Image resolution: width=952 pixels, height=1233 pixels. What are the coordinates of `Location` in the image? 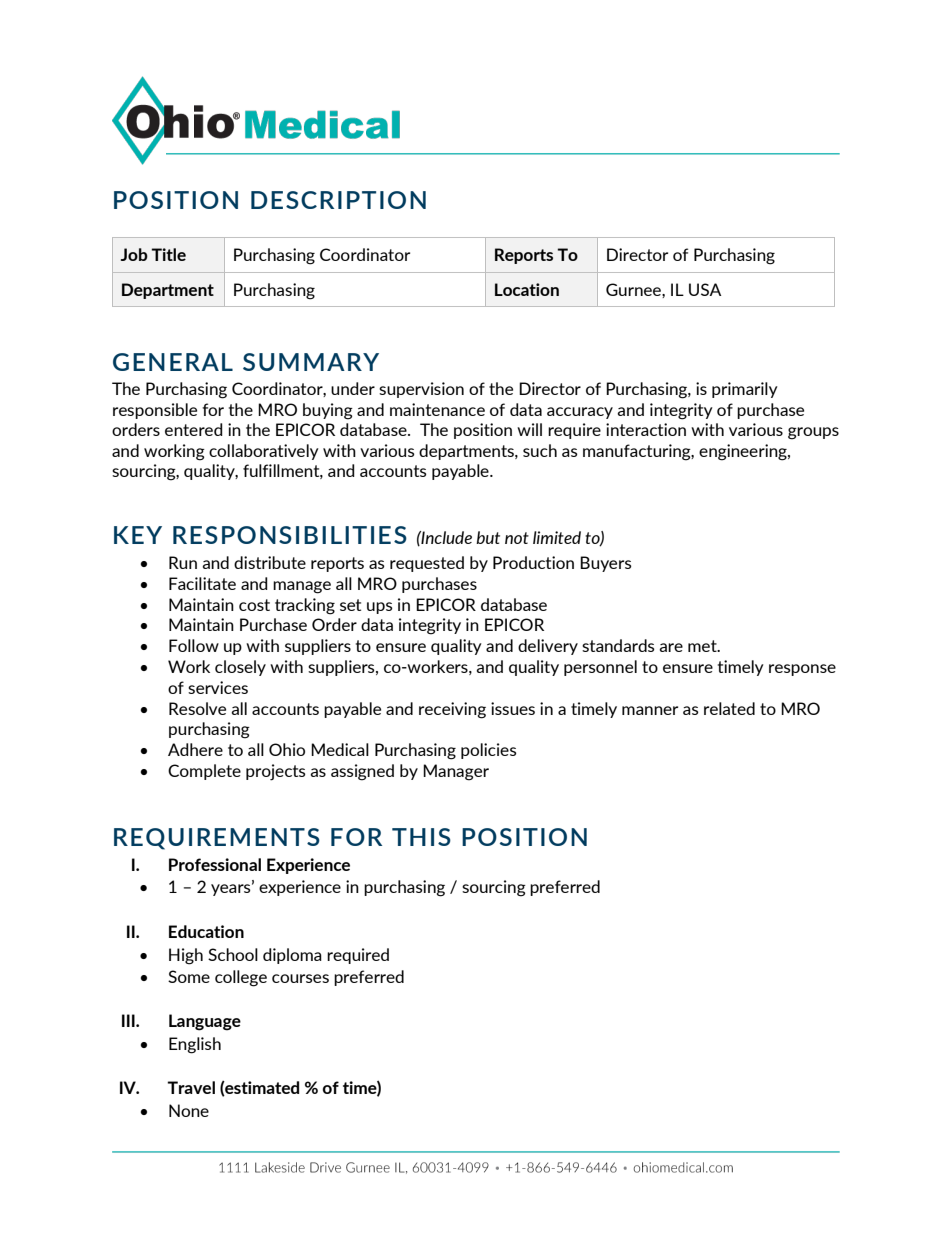 It's located at (527, 289).
